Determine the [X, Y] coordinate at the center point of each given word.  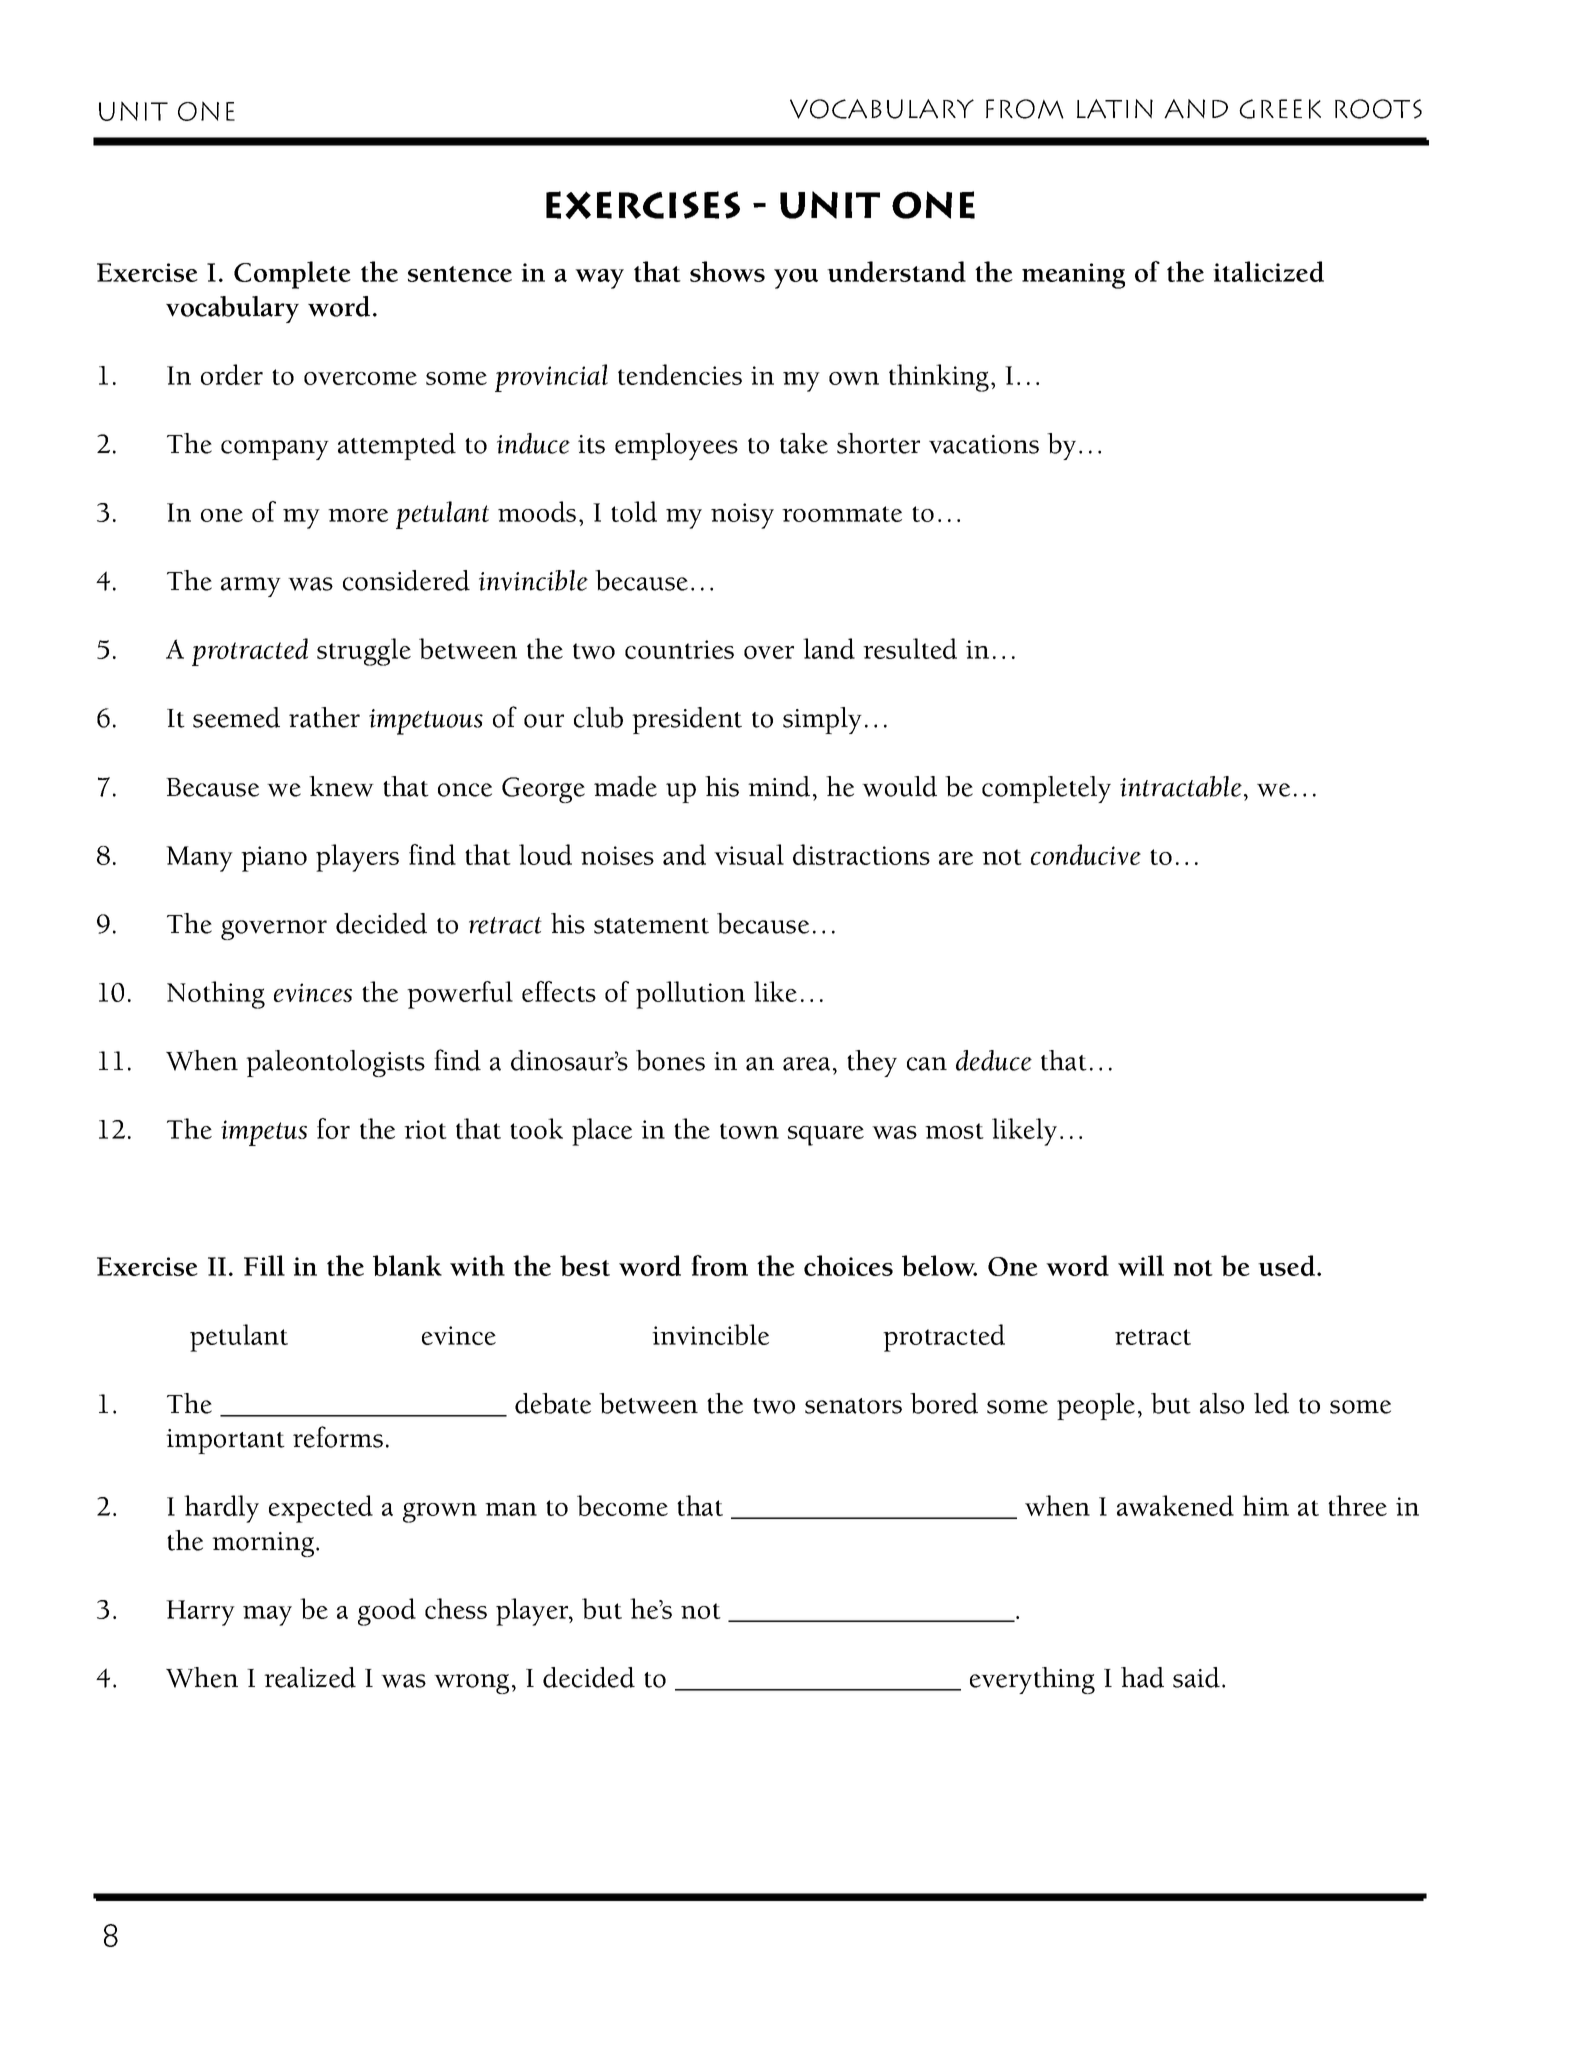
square [826, 1136]
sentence [460, 274]
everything [1032, 1680]
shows [727, 271]
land [829, 648]
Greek [1280, 109]
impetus [264, 1133]
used [1288, 1265]
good [387, 1612]
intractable [1181, 786]
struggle [364, 652]
